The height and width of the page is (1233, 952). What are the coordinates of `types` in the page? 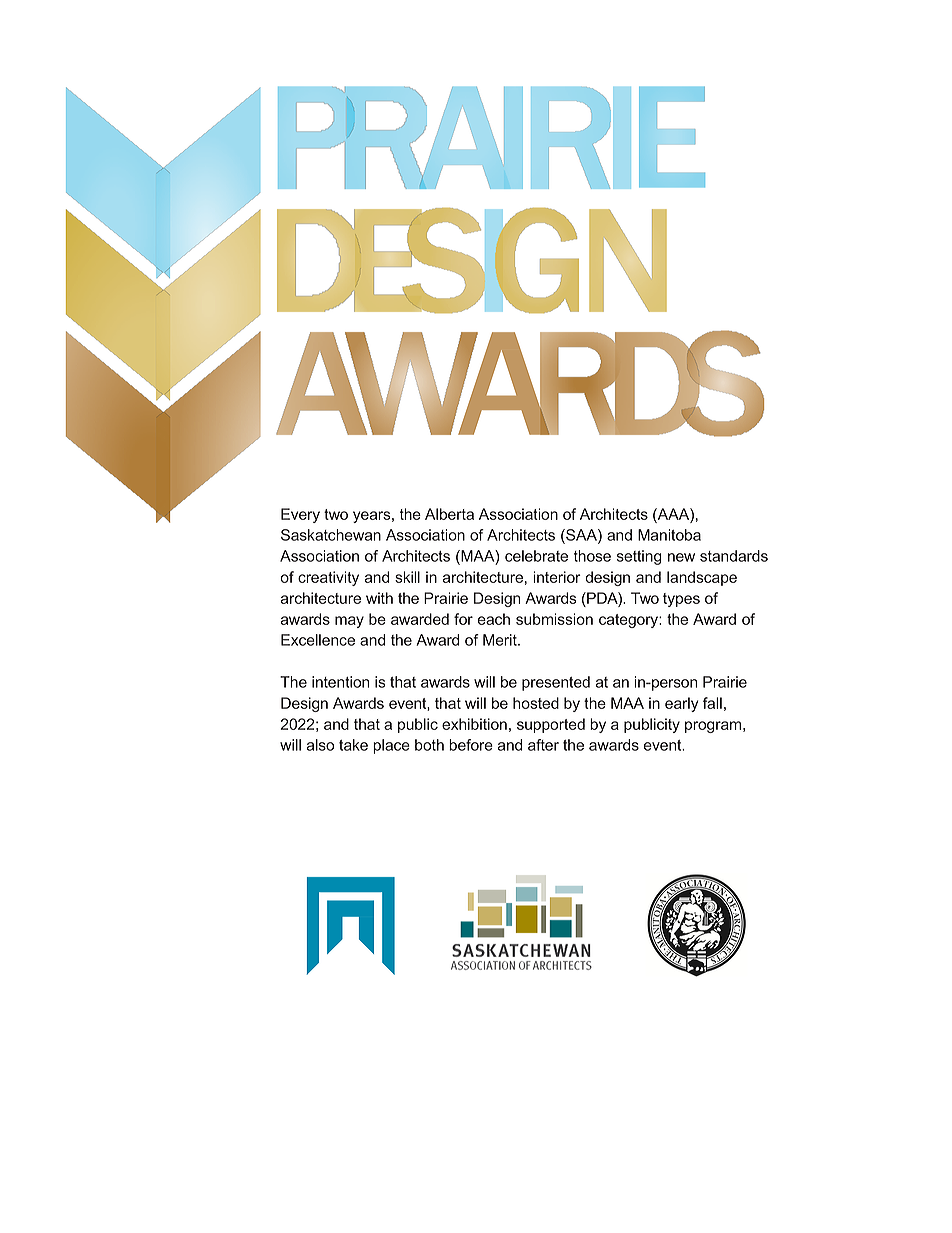 It's located at (681, 600).
